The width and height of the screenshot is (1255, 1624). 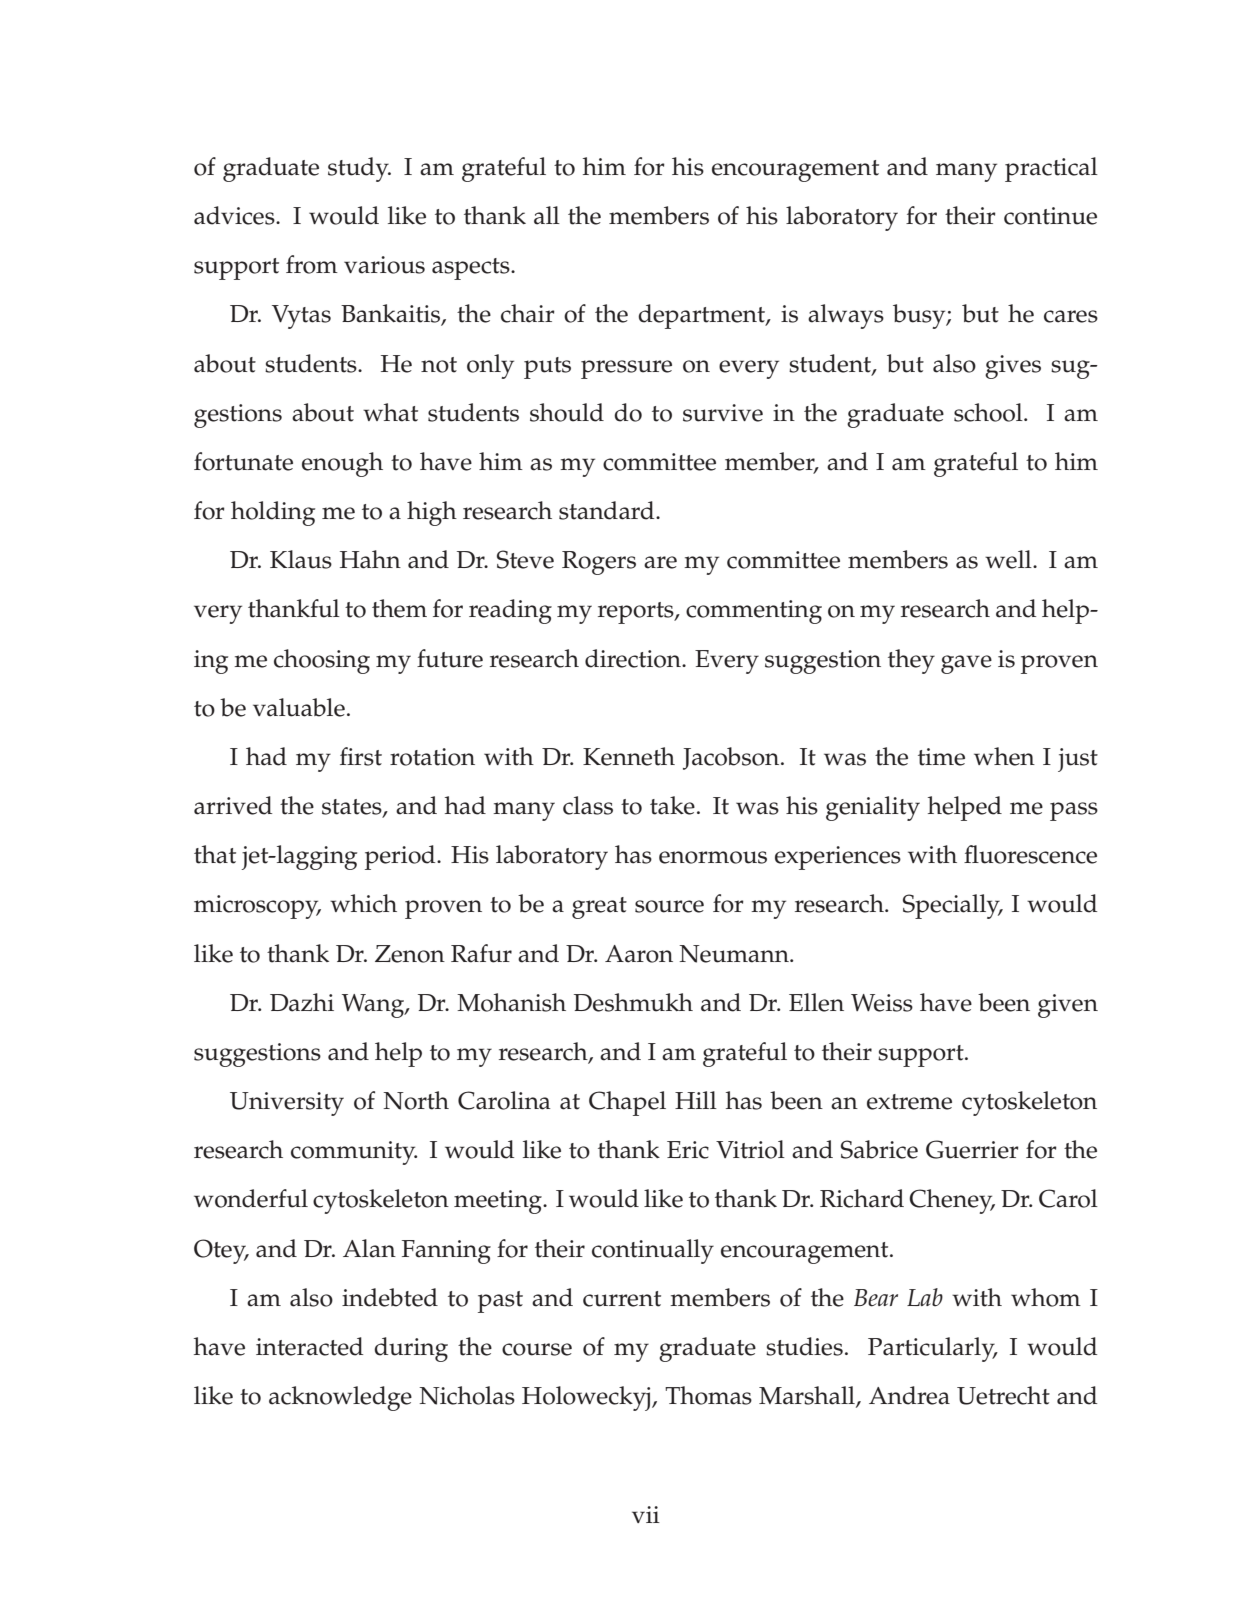 I want to click on acknowledge, so click(x=340, y=1398).
